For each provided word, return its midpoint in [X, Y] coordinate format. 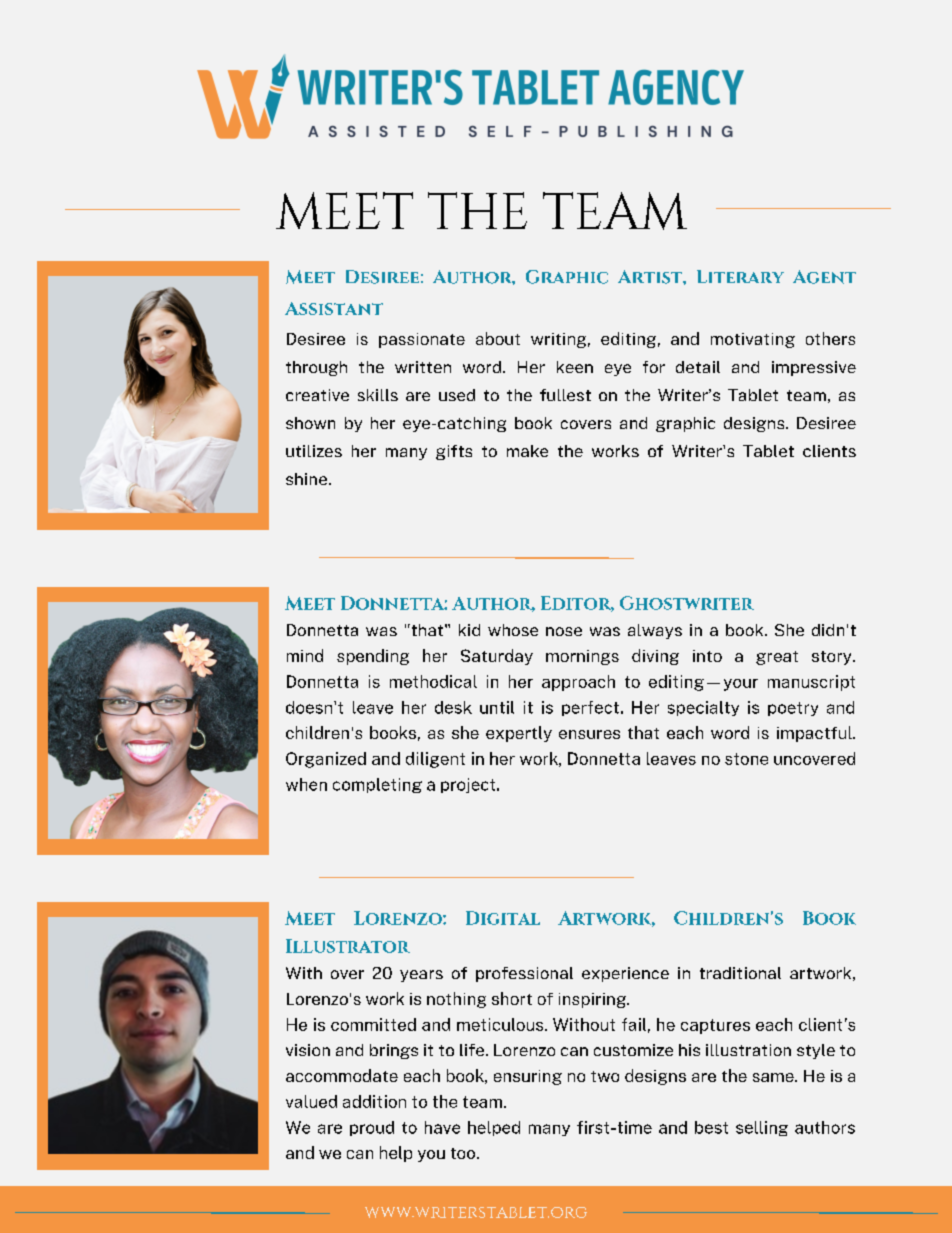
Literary [740, 276]
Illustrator [348, 946]
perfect [590, 708]
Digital [503, 918]
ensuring [528, 1077]
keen [575, 367]
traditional [740, 973]
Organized [326, 760]
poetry [793, 709]
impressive [814, 368]
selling [762, 1128]
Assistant [334, 308]
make [527, 451]
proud [372, 1128]
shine [306, 479]
